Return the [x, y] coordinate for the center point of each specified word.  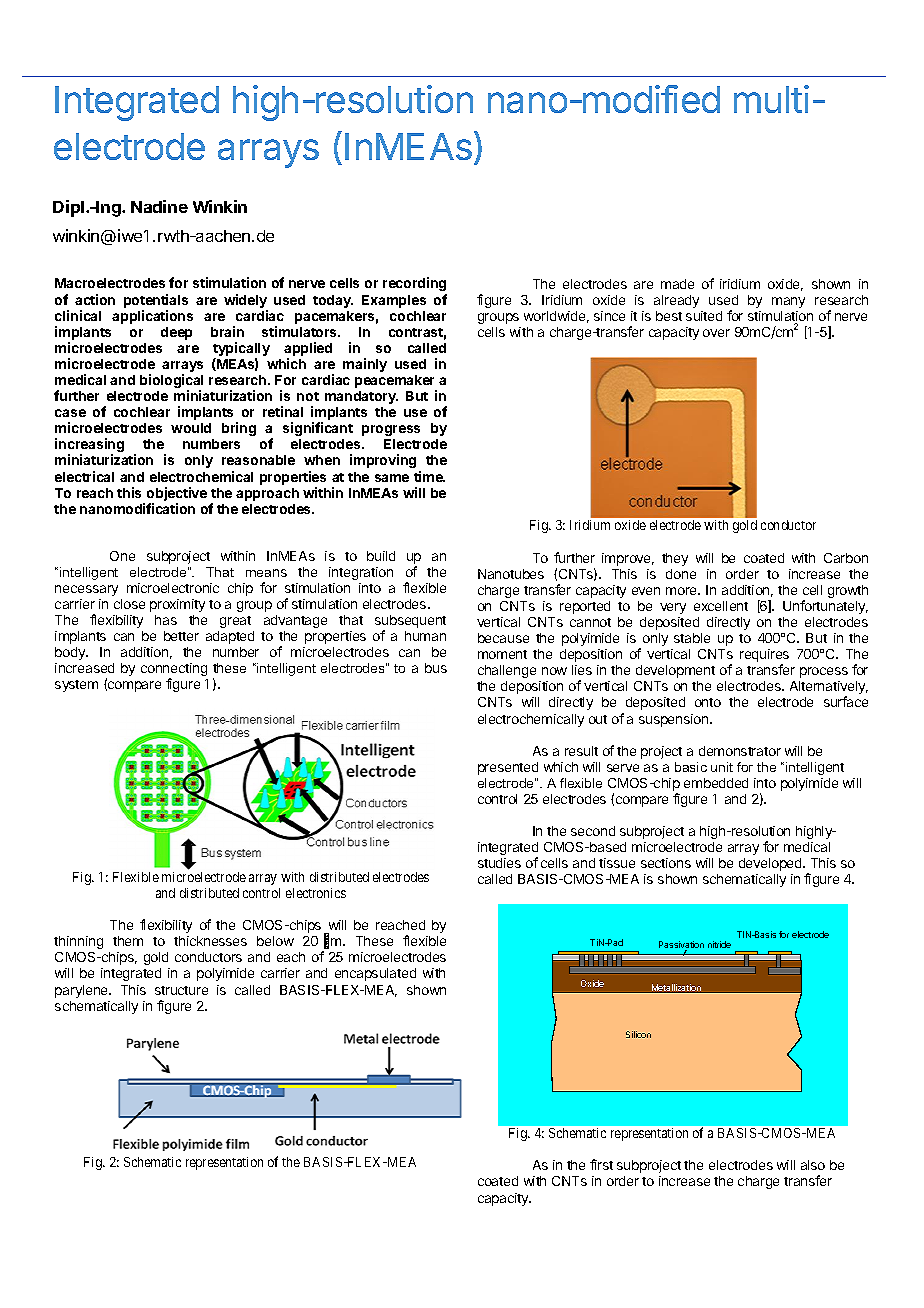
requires [764, 657]
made [677, 284]
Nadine [159, 206]
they [675, 559]
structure [181, 990]
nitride [719, 944]
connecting [174, 671]
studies [499, 863]
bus [436, 668]
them [128, 941]
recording [414, 284]
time [429, 476]
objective [177, 494]
